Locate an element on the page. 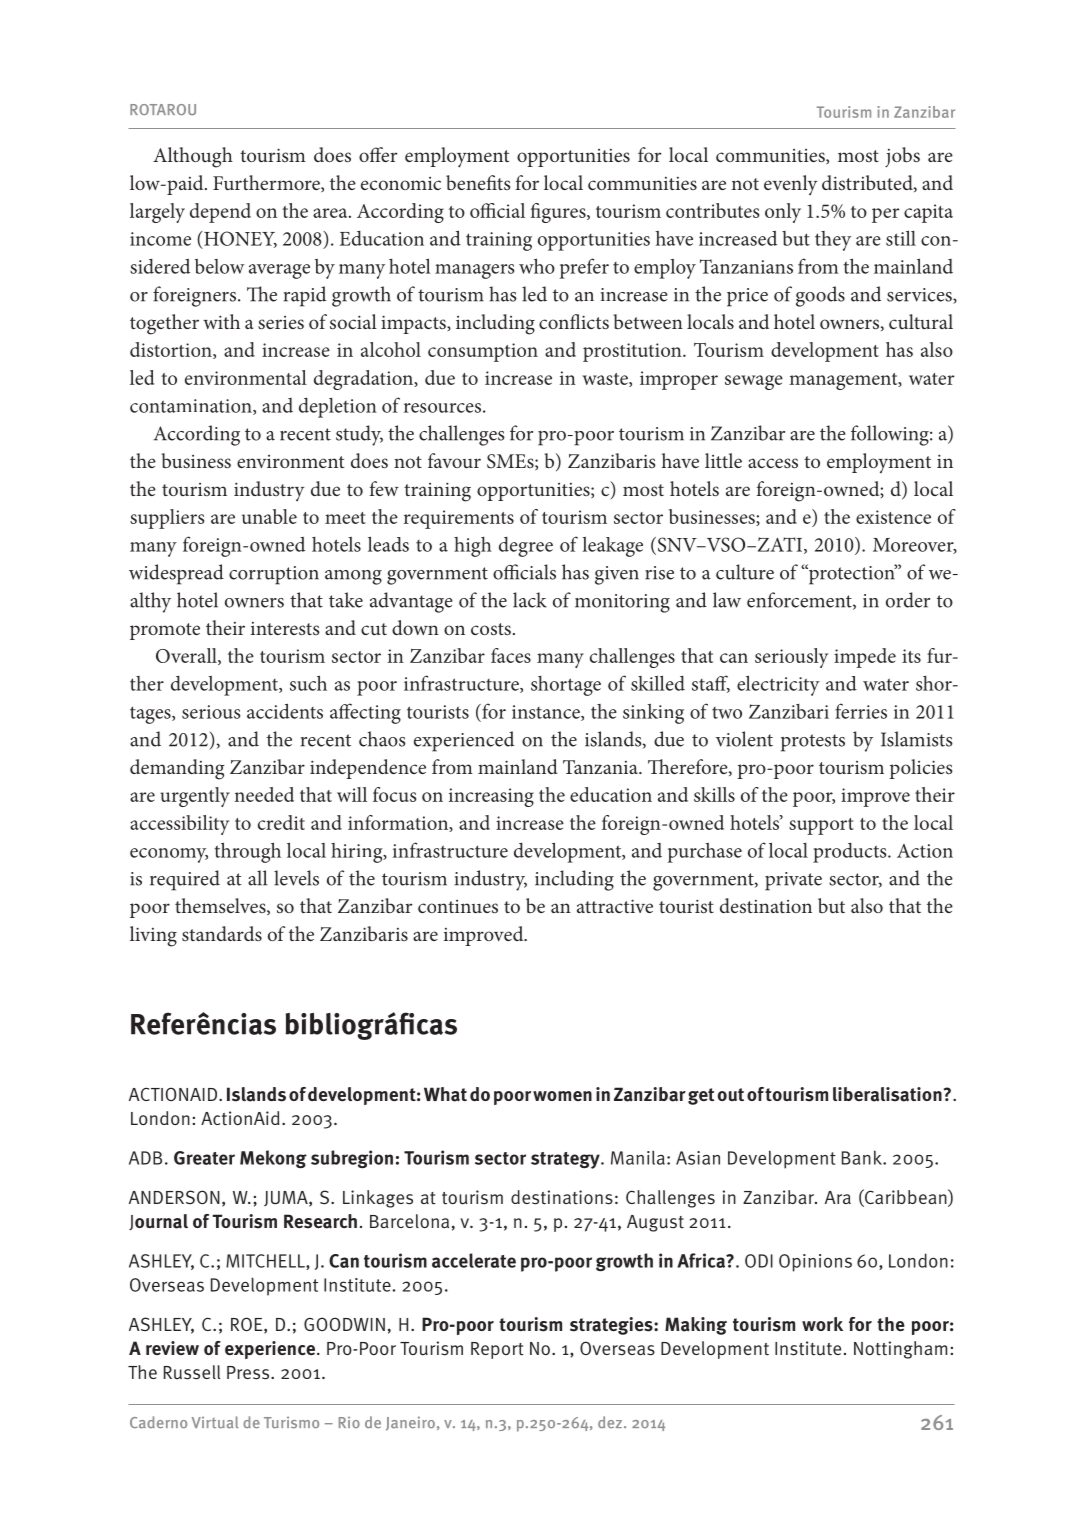  distributed is located at coordinates (868, 183).
